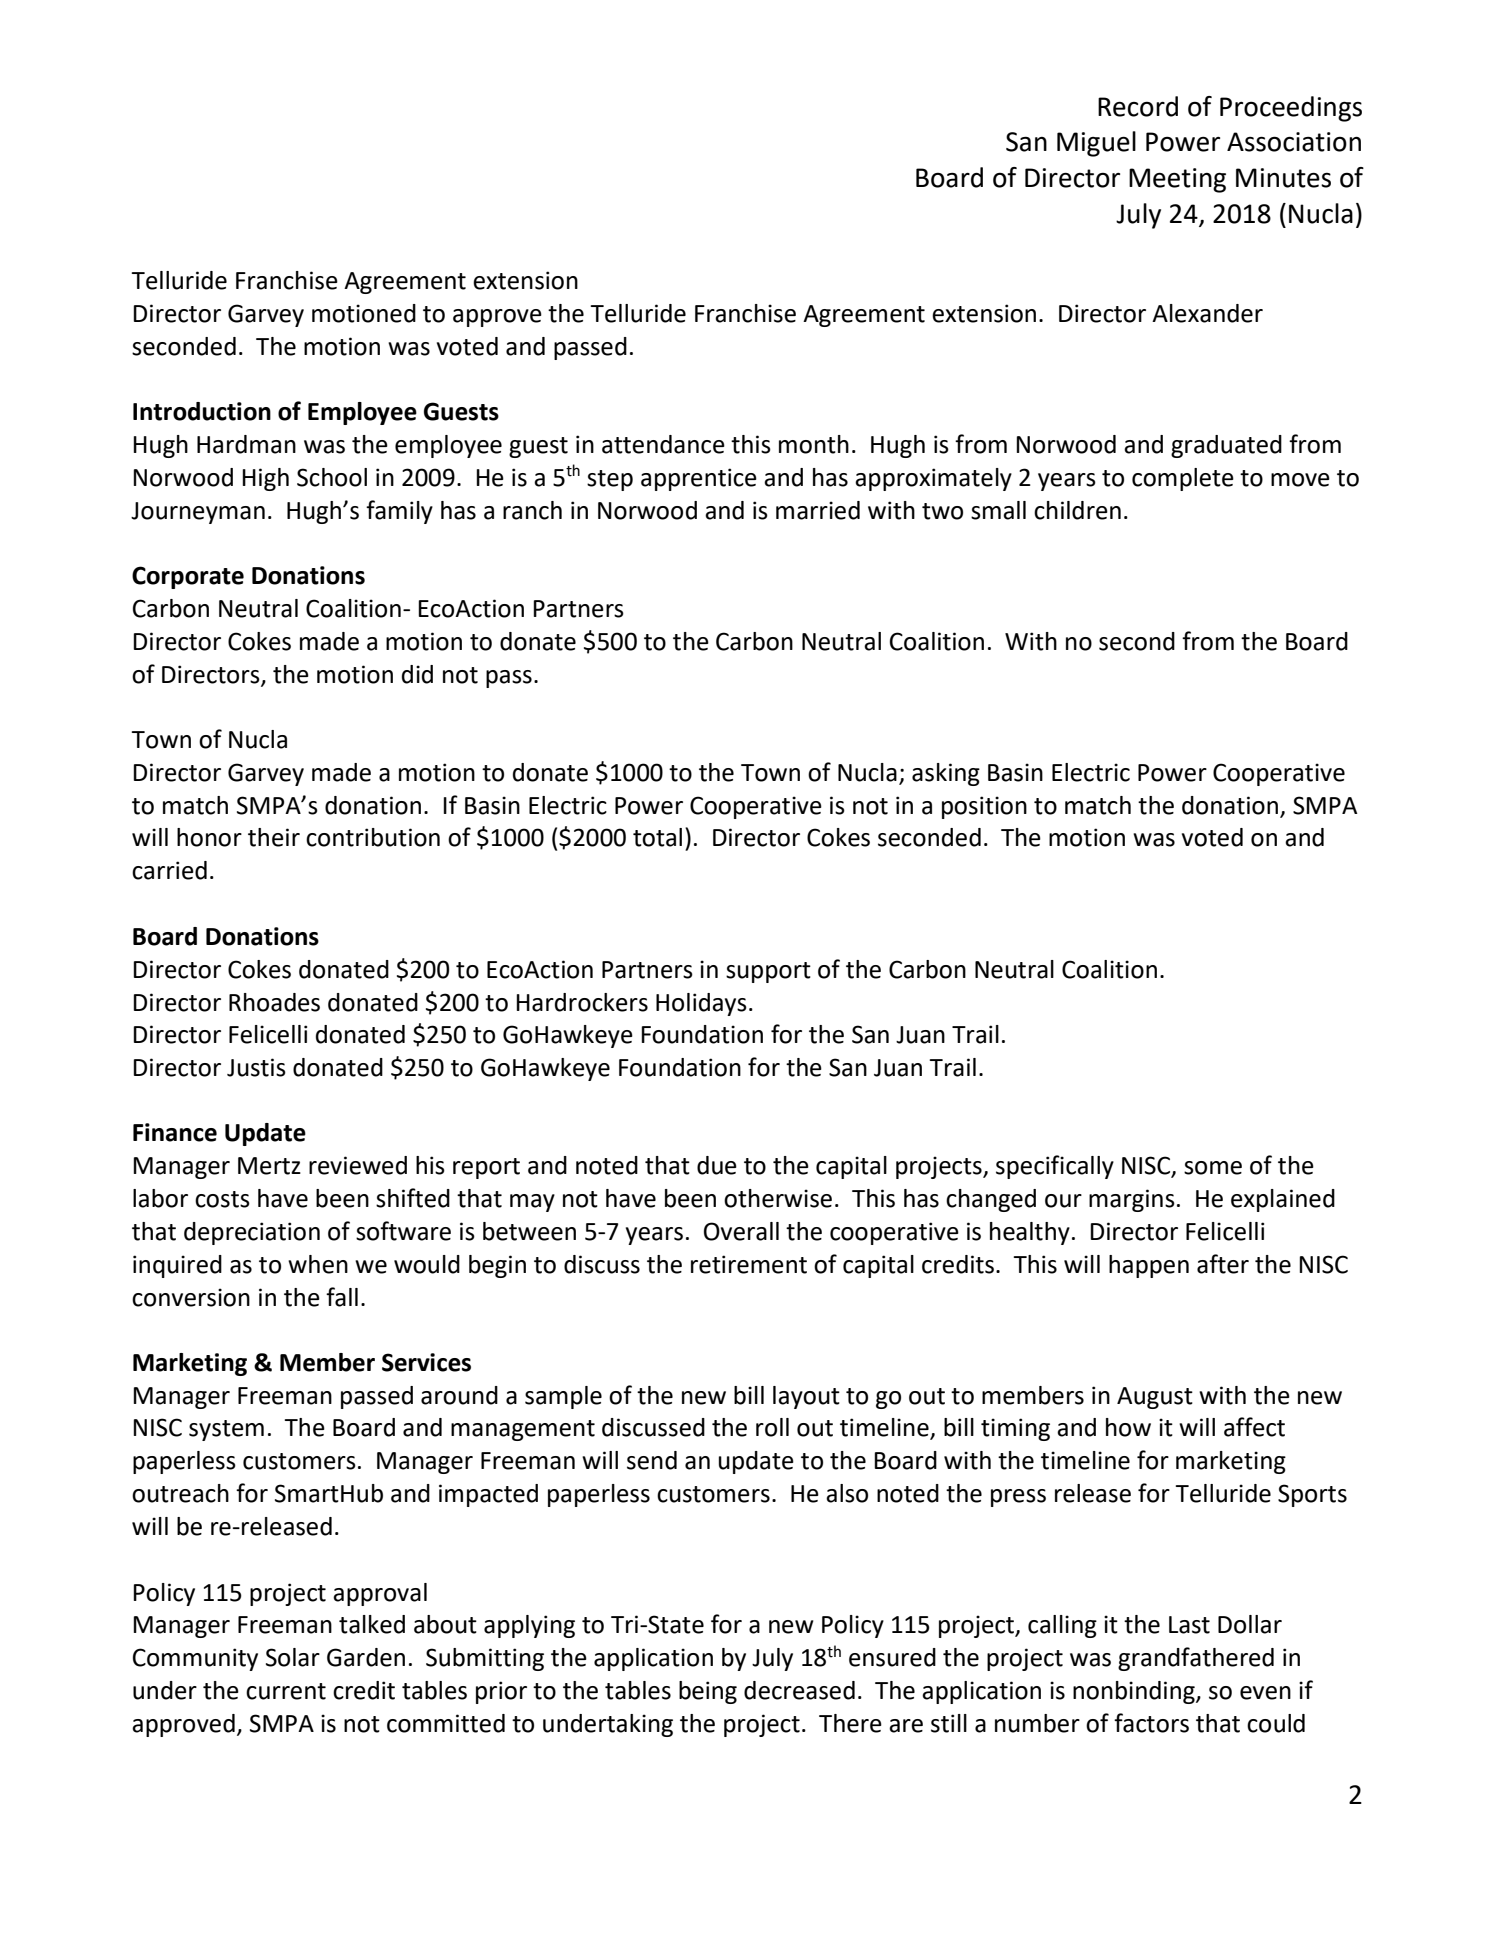  I want to click on support, so click(768, 972).
